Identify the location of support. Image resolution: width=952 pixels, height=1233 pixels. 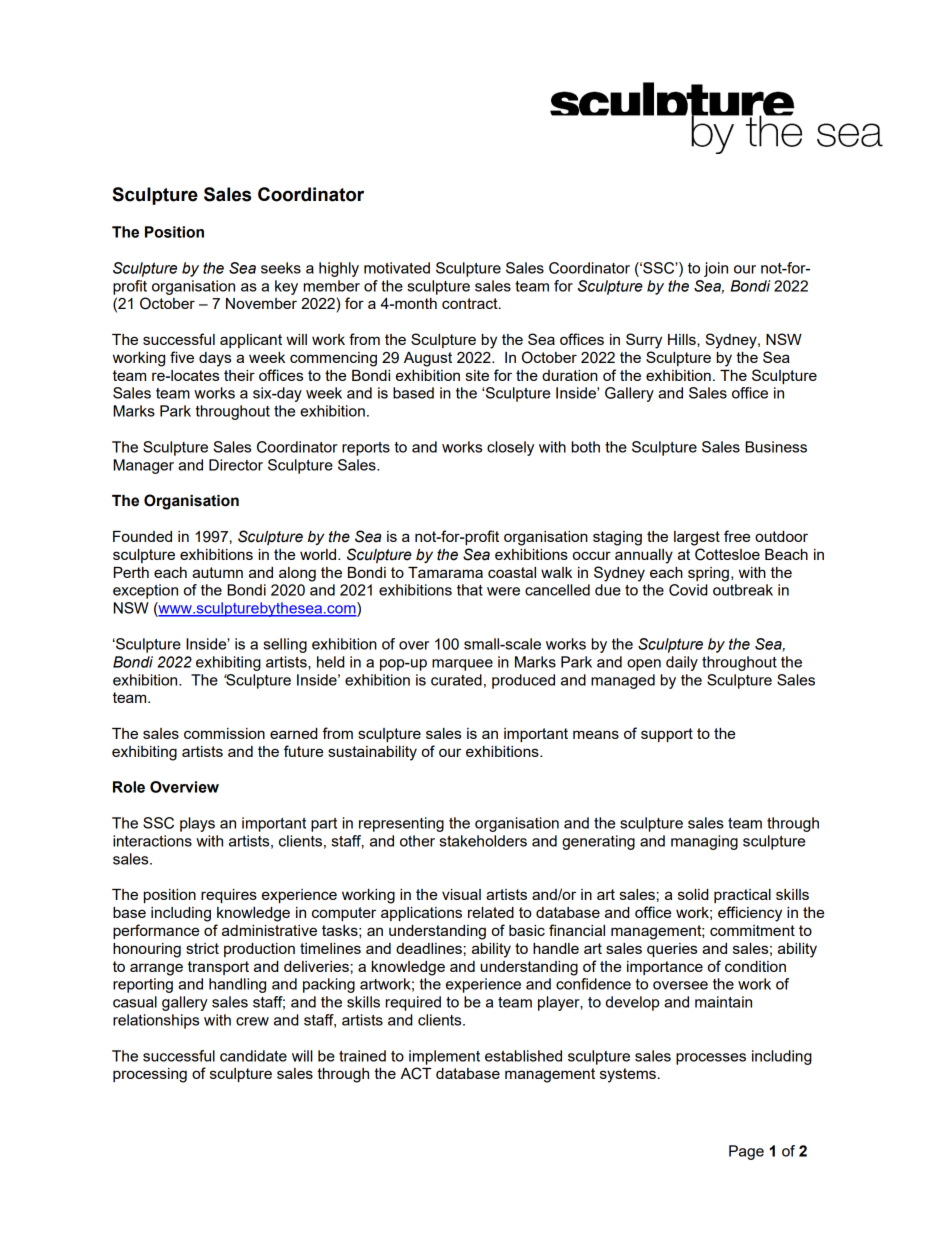
(667, 735).
